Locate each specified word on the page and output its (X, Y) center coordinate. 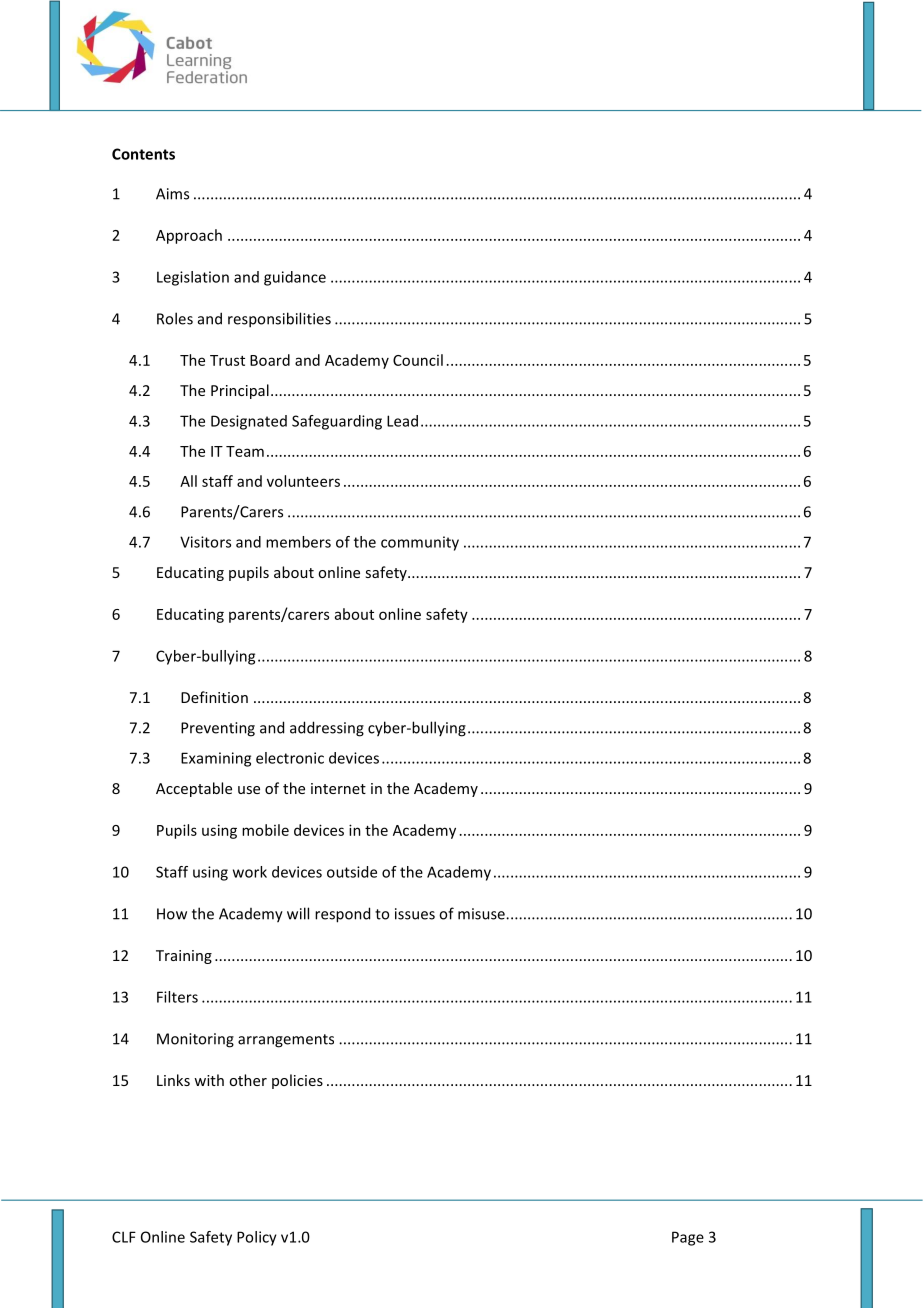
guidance (295, 278)
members (298, 542)
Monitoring (195, 1040)
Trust (227, 360)
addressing (327, 729)
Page (688, 1238)
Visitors (205, 542)
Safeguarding (337, 422)
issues (415, 914)
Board (270, 360)
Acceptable (194, 789)
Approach (189, 236)
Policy (257, 1238)
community (420, 543)
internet (338, 788)
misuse (482, 914)
